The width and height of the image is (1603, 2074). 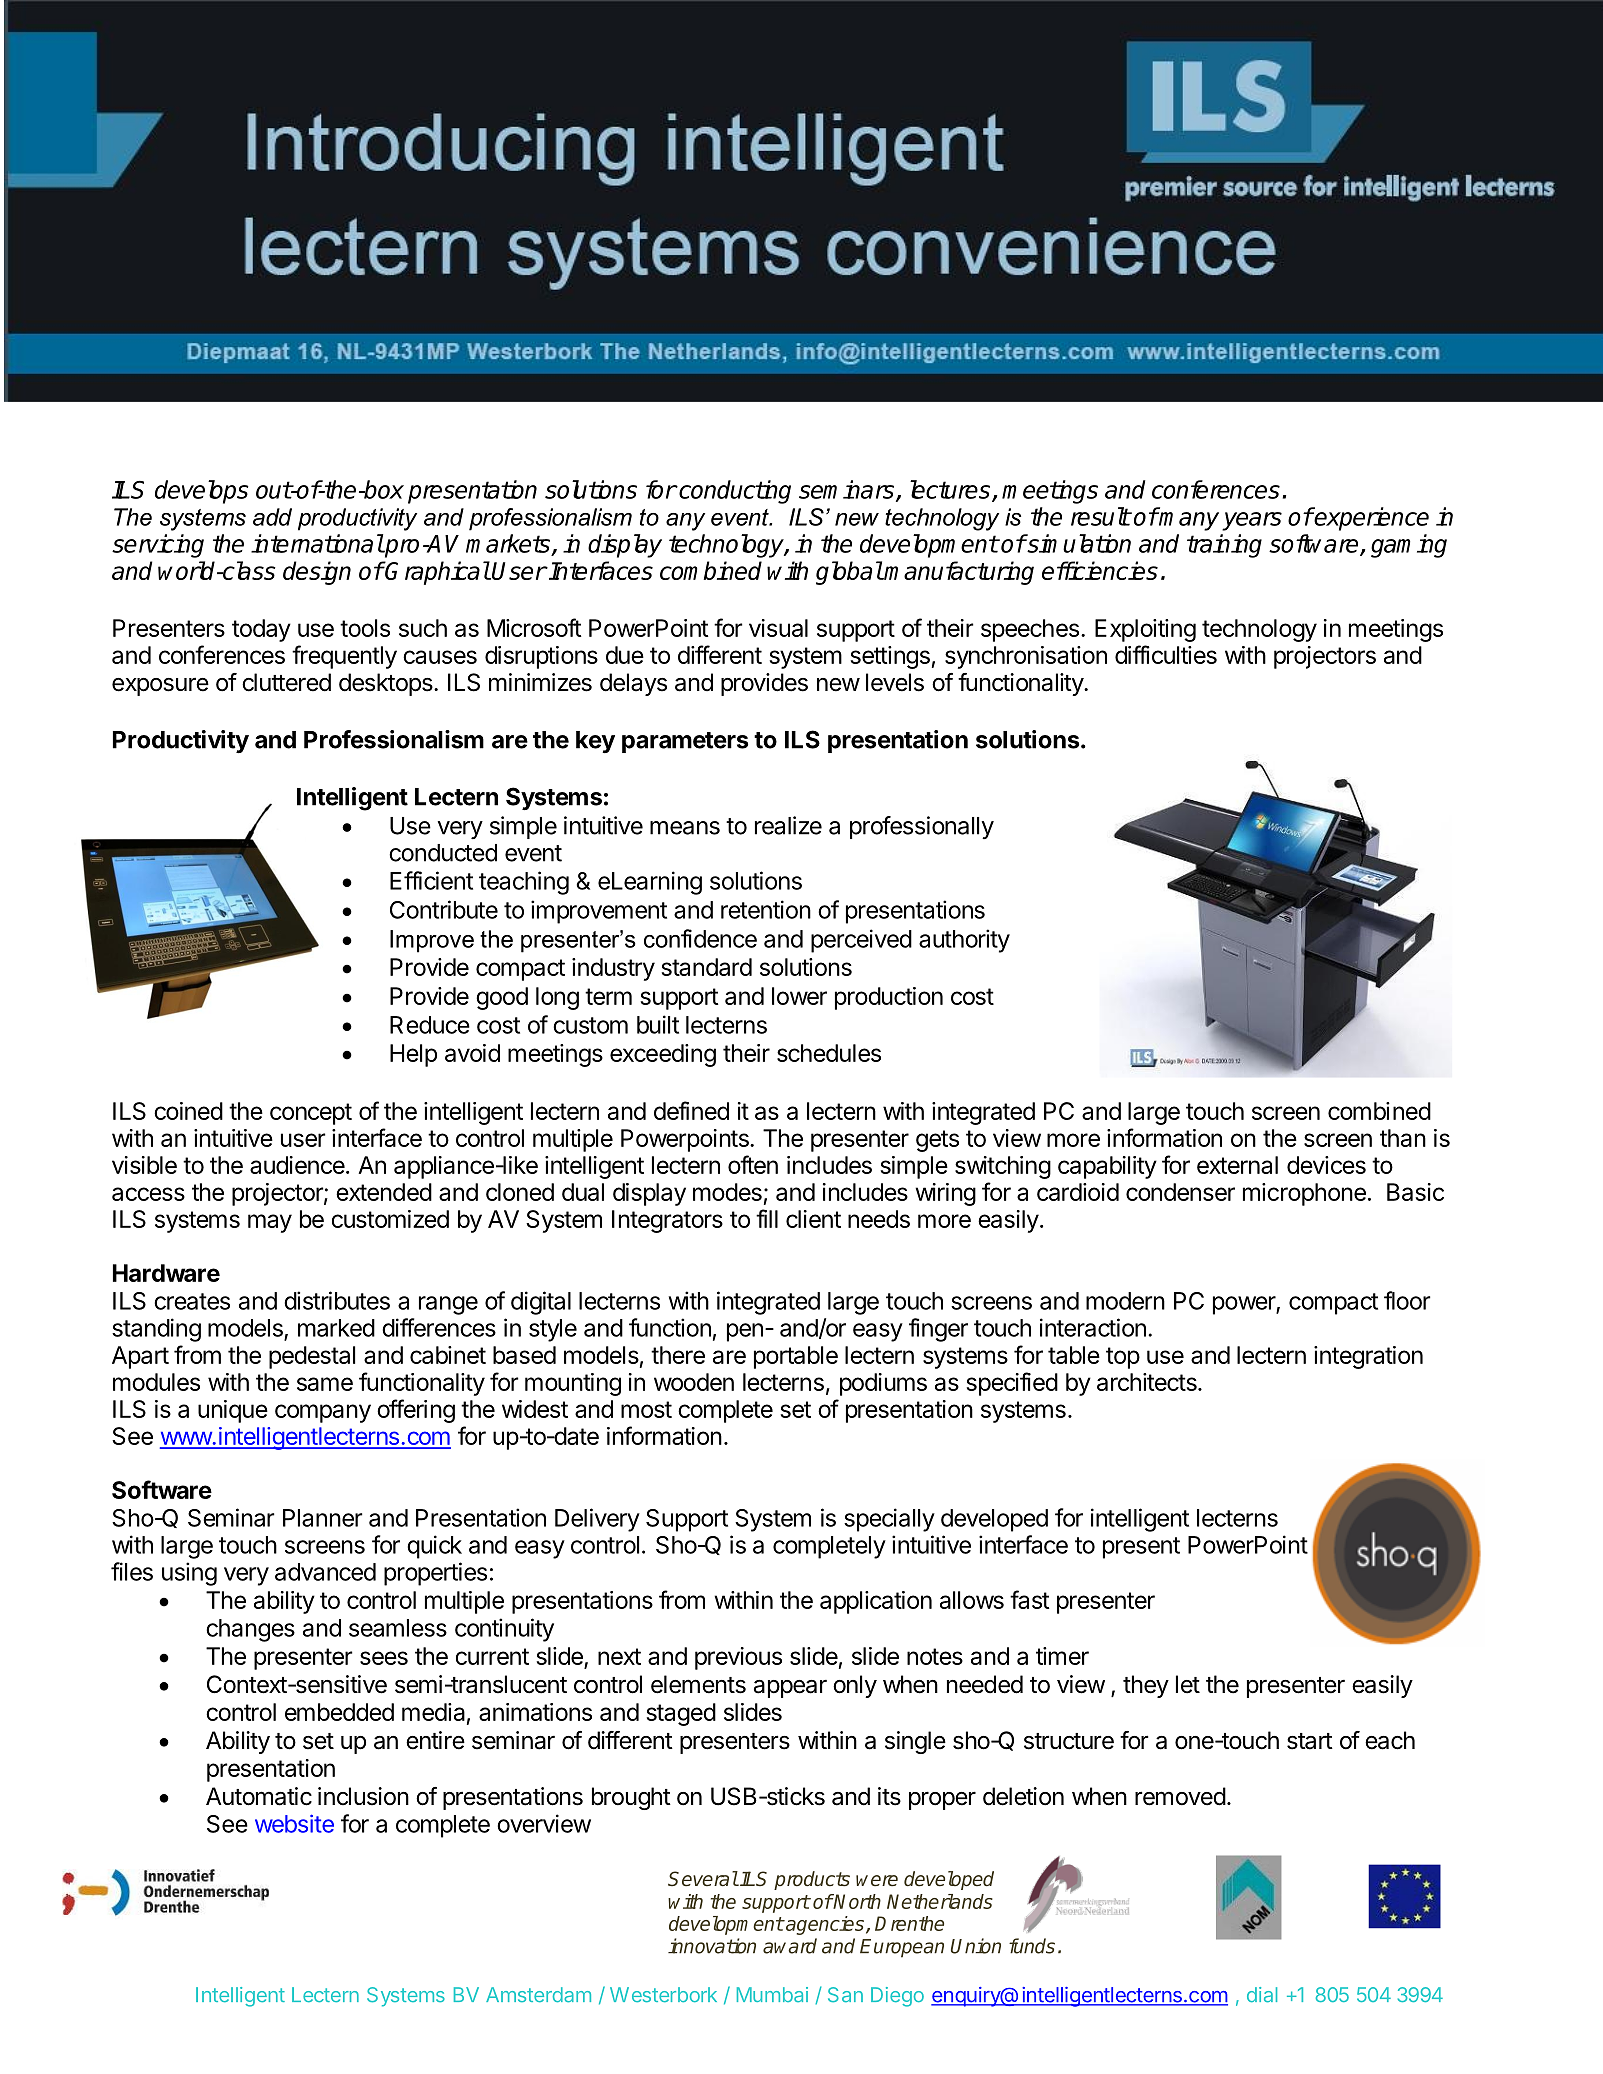 I want to click on award, so click(x=790, y=1946).
